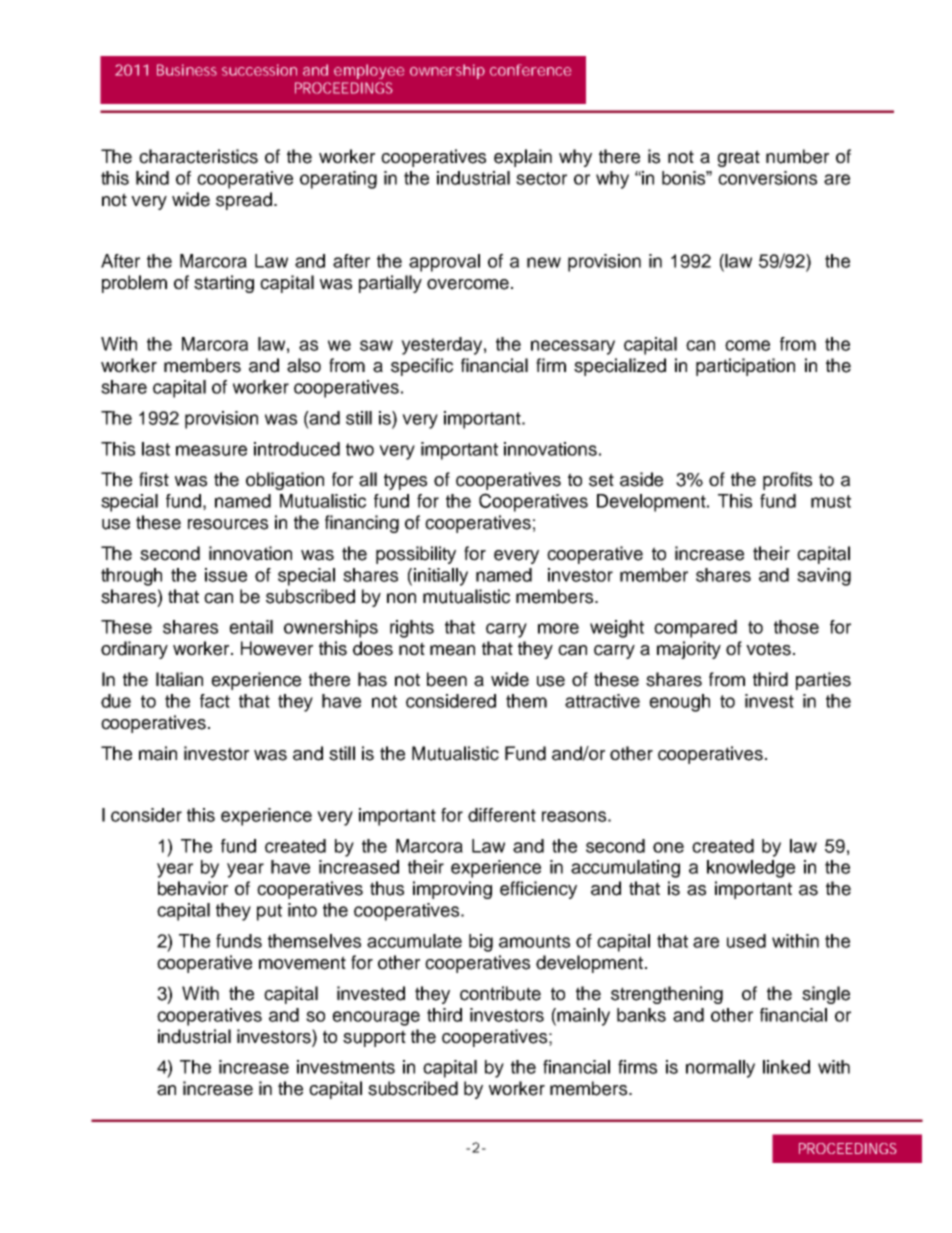 The image size is (952, 1233). Describe the element at coordinates (745, 367) in the page. I see `participation` at that location.
